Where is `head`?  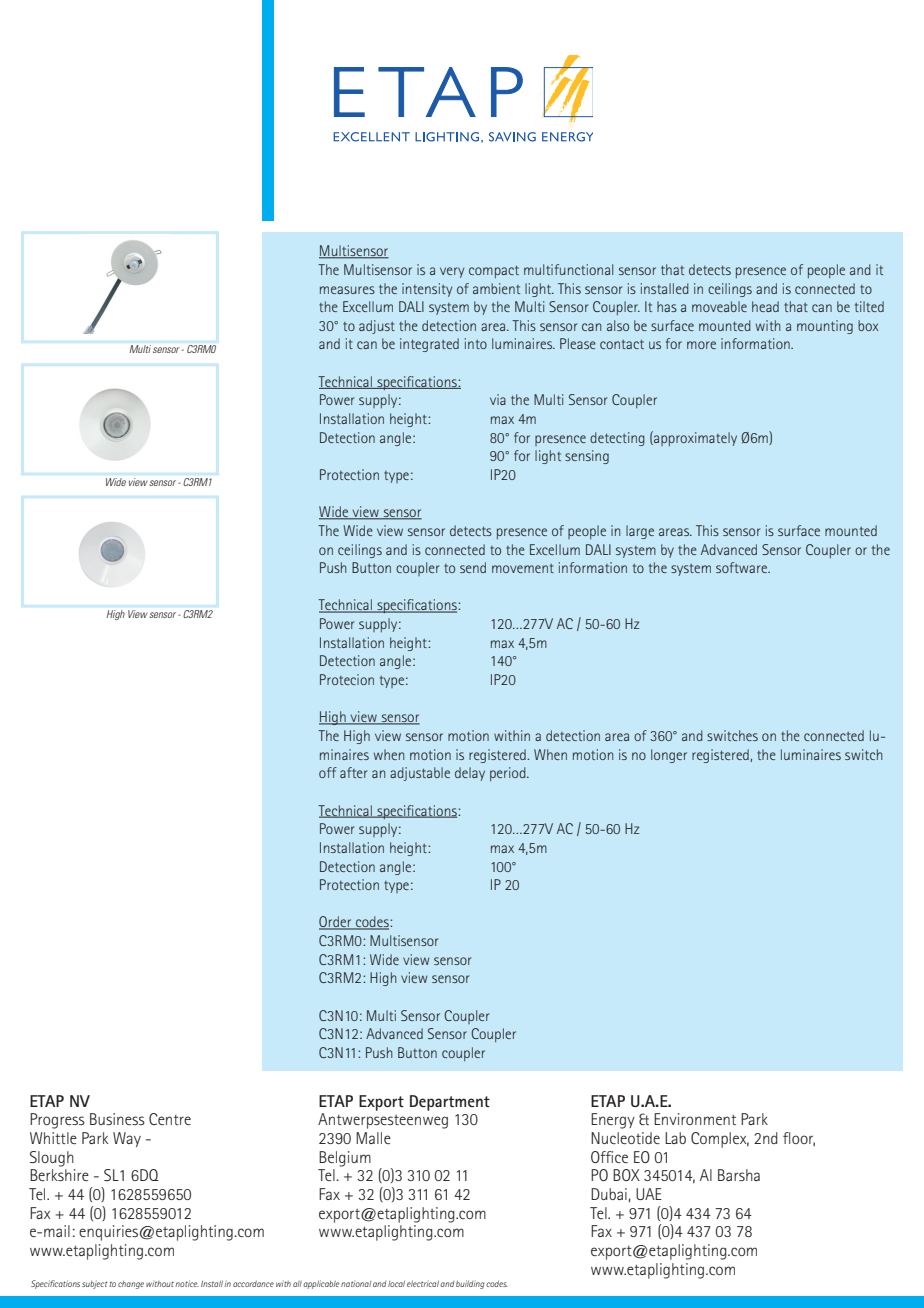
head is located at coordinates (765, 306).
